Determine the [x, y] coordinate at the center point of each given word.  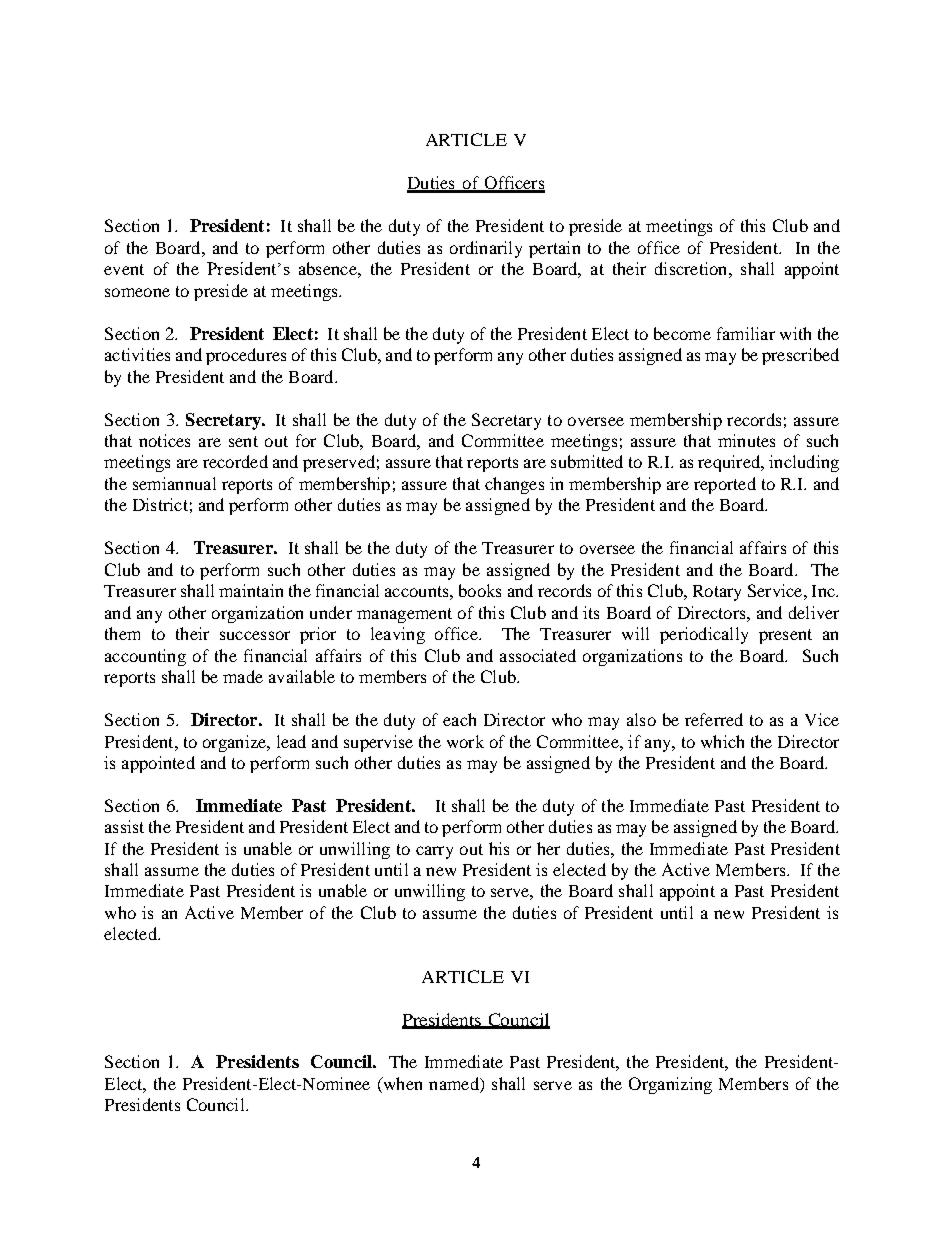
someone [137, 292]
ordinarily [486, 249]
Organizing [670, 1085]
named [455, 1083]
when [401, 1083]
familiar [746, 333]
